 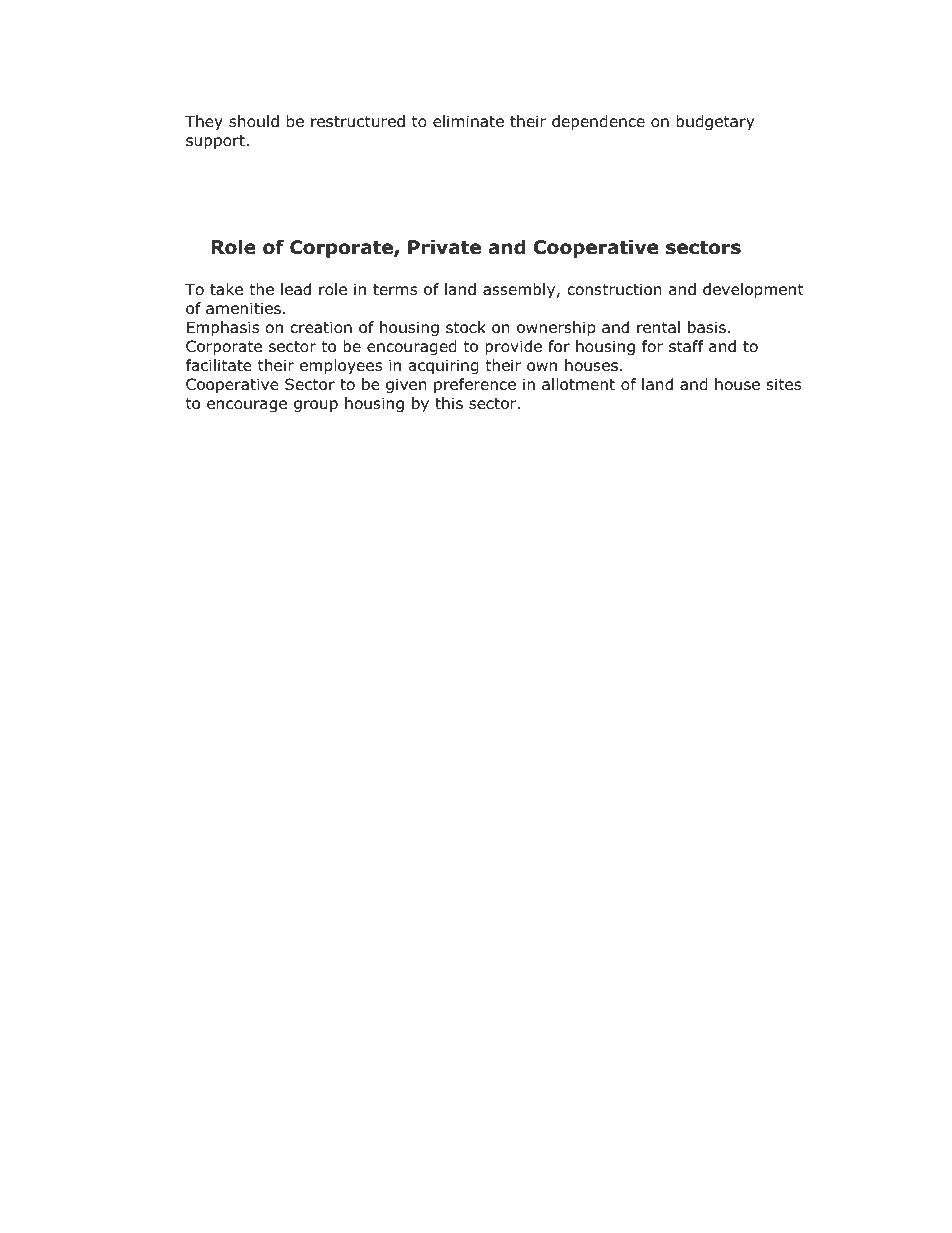 I want to click on stock, so click(x=466, y=327).
